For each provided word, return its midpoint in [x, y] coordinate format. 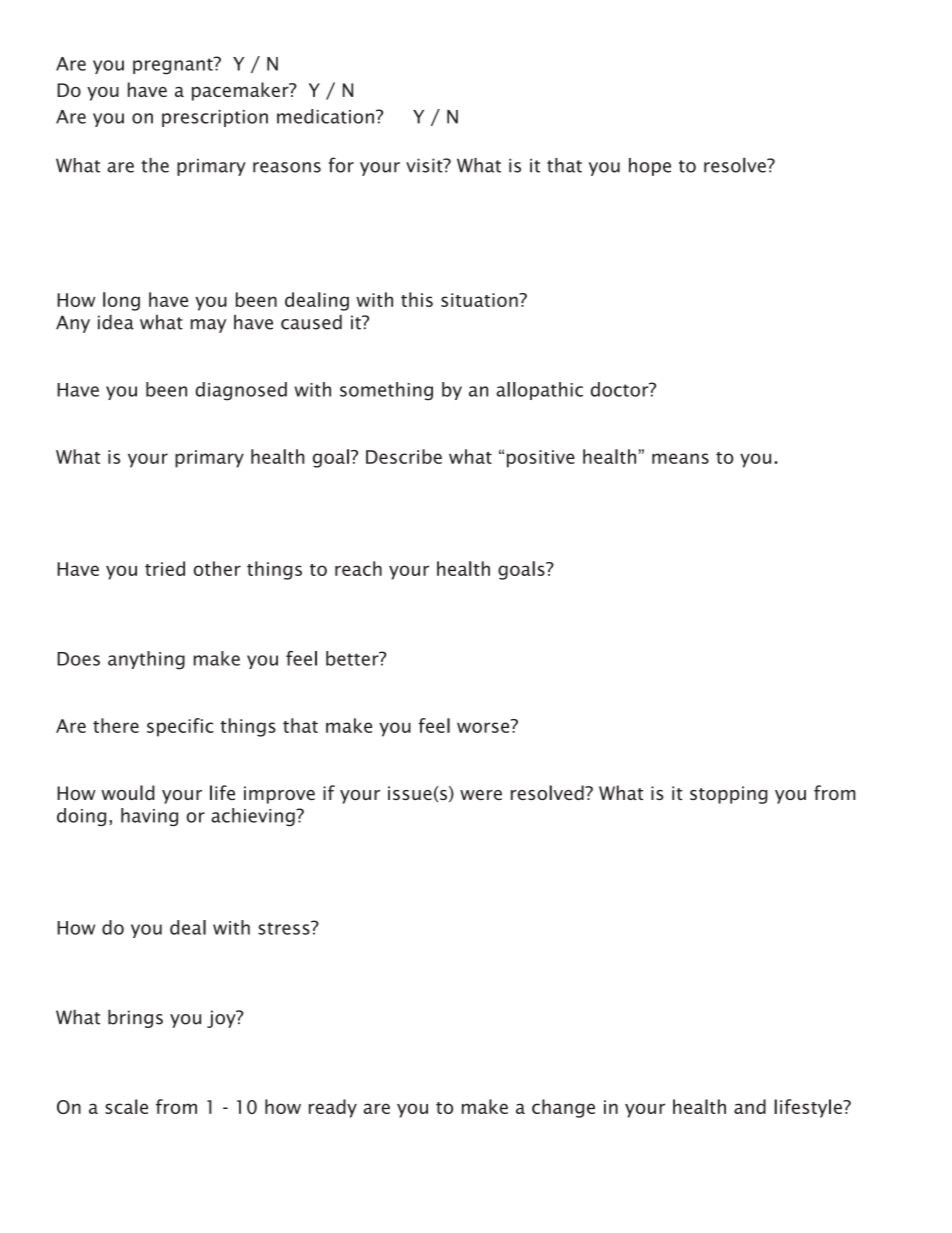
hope [650, 167]
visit [425, 165]
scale [126, 1106]
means [680, 458]
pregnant [174, 66]
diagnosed [241, 391]
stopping [729, 795]
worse [484, 726]
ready [333, 1108]
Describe [404, 456]
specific [180, 727]
